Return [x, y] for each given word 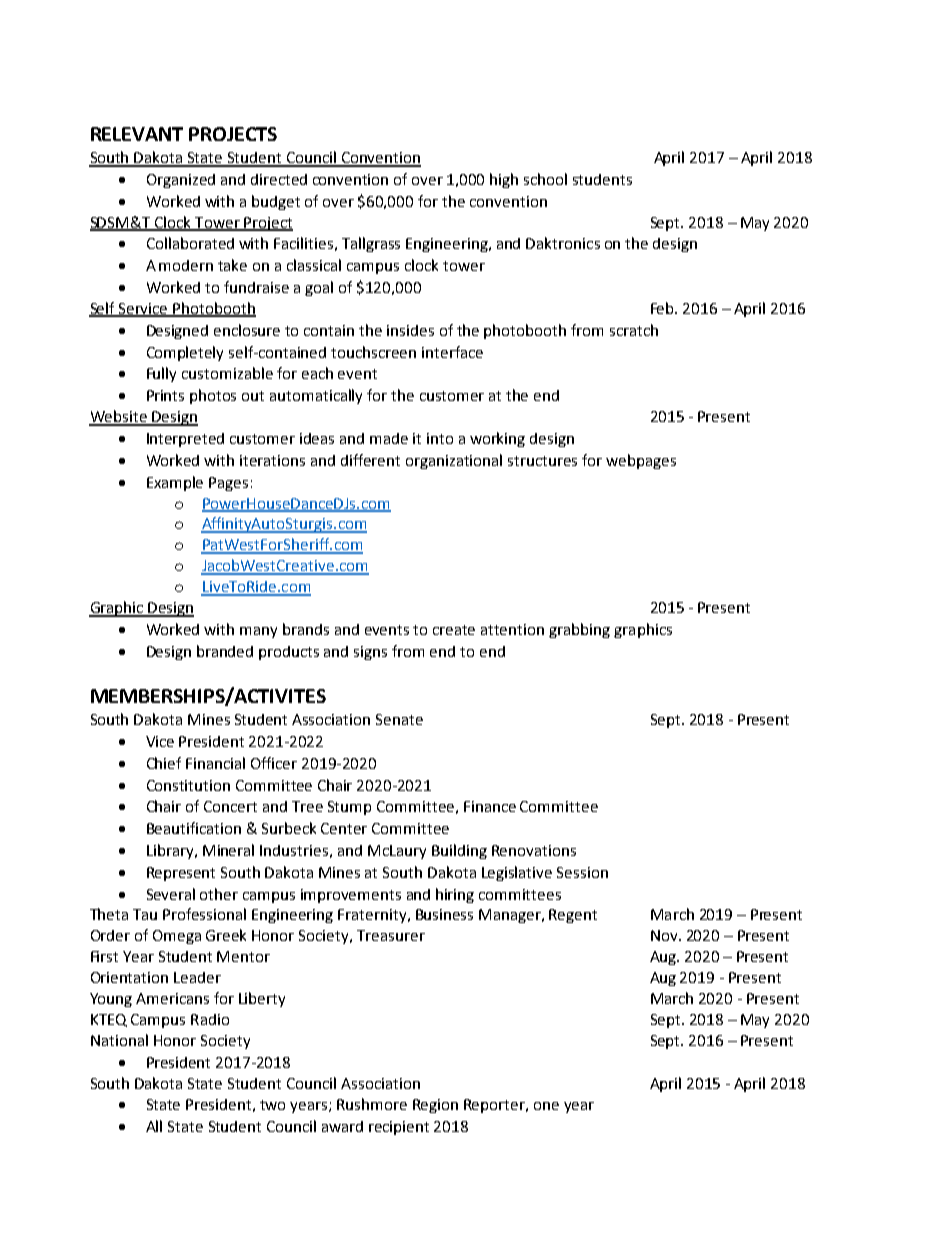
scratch [634, 330]
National [119, 1040]
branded [225, 651]
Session [582, 872]
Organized [181, 181]
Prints [165, 395]
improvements [351, 896]
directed [279, 179]
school [545, 179]
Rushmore [372, 1104]
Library [171, 851]
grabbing [579, 630]
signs [370, 653]
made [389, 438]
